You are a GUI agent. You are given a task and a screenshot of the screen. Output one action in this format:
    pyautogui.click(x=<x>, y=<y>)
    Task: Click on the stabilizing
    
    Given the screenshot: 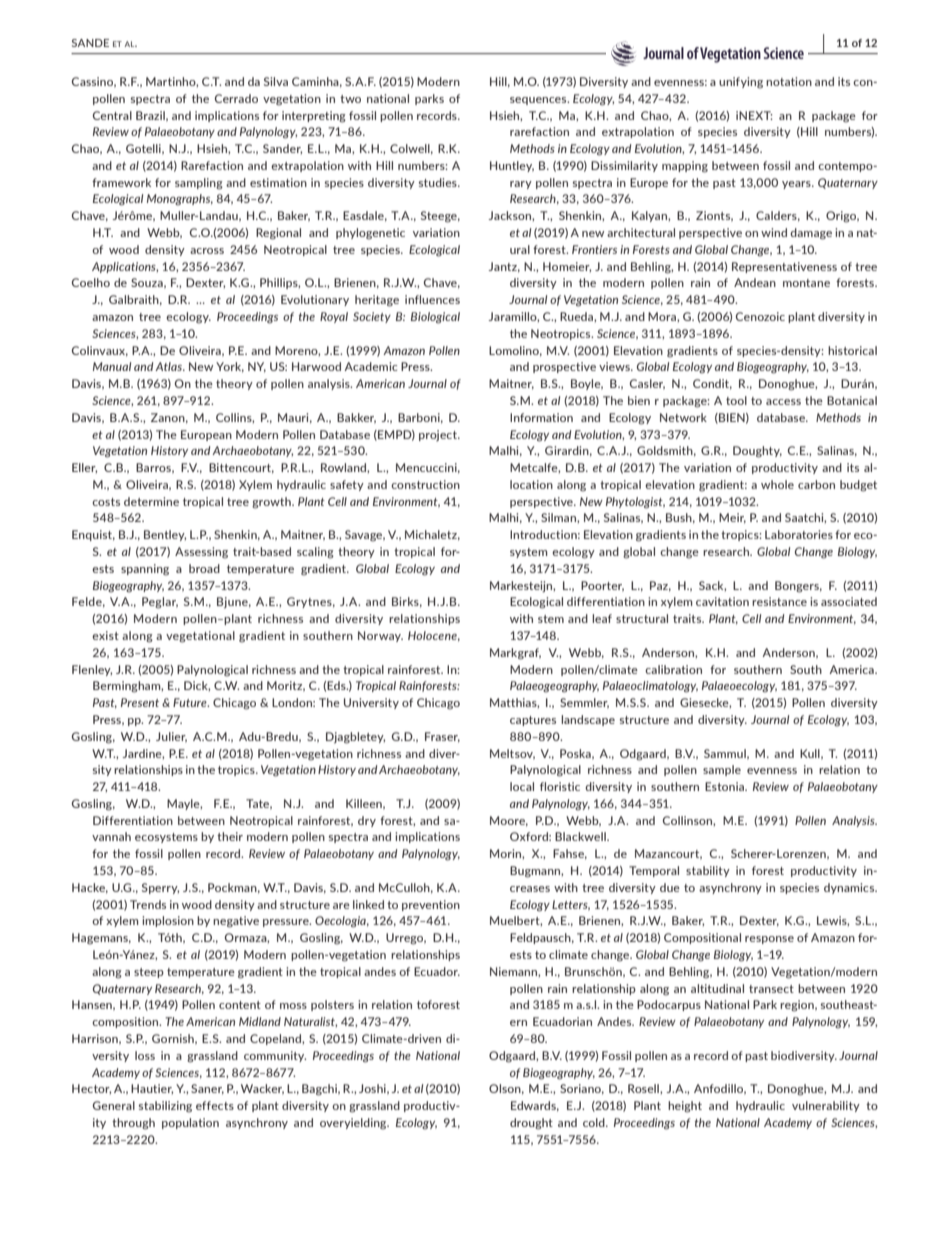 What is the action you would take?
    pyautogui.click(x=165, y=1107)
